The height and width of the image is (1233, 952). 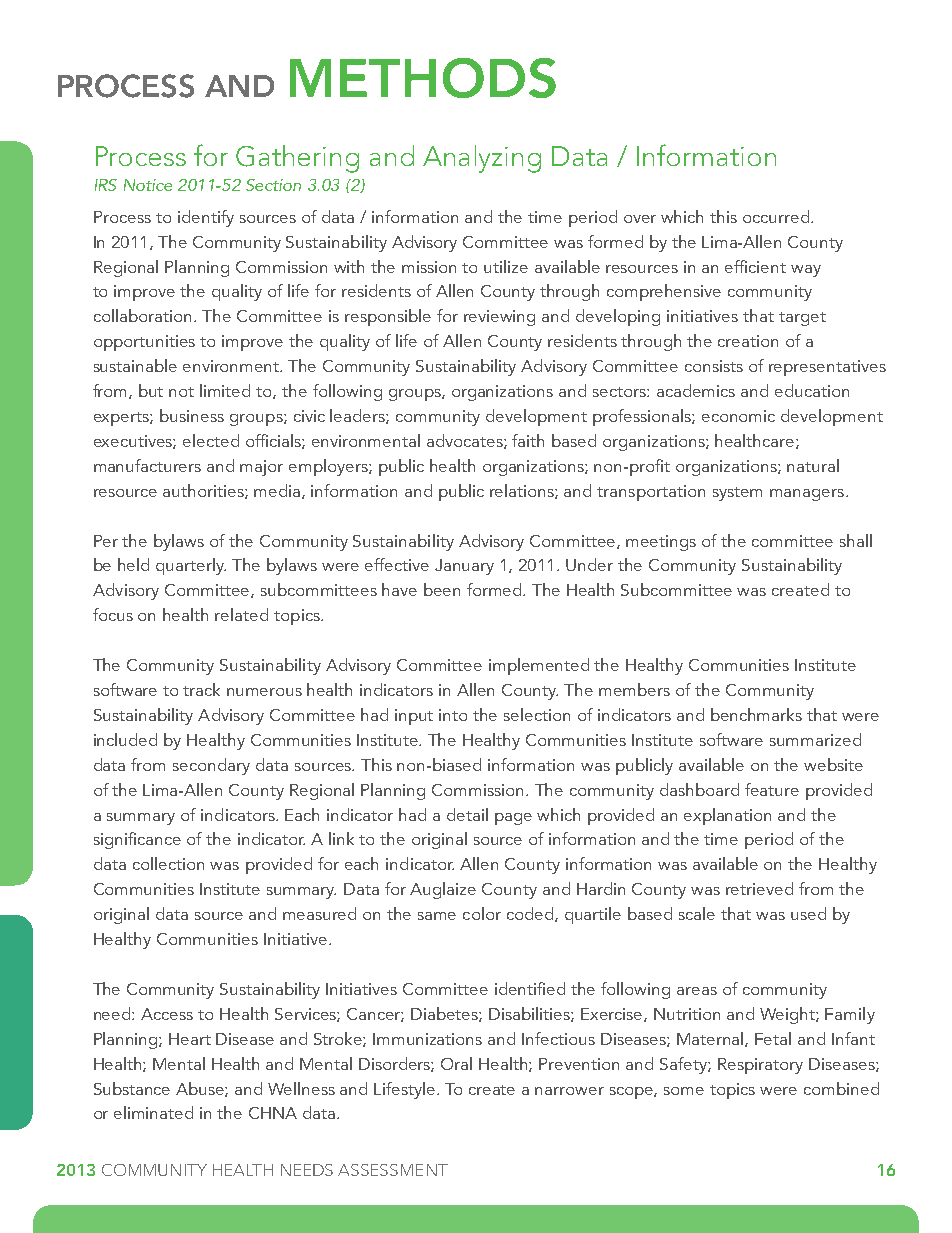 I want to click on occurred, so click(x=776, y=216).
